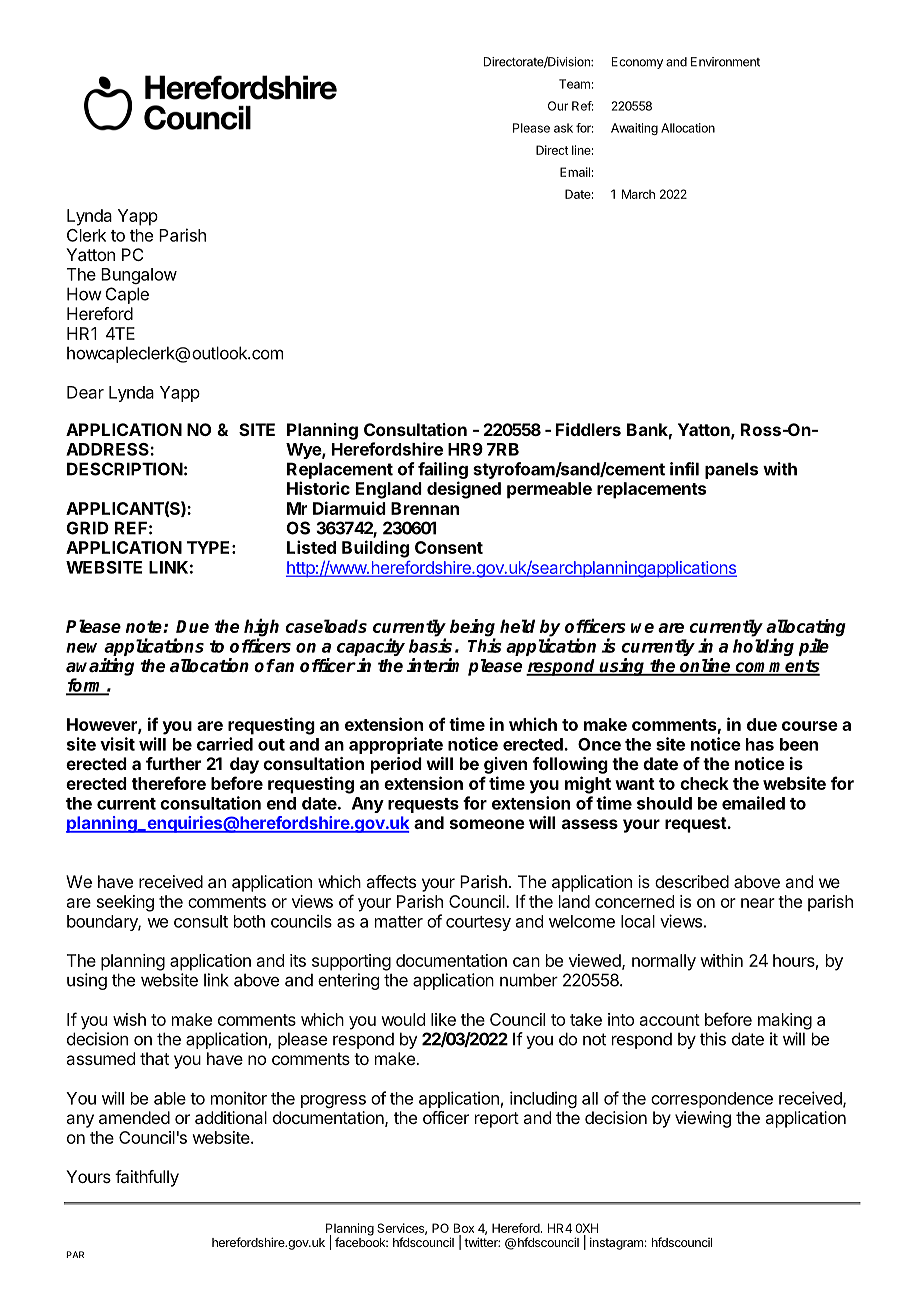 This screenshot has width=924, height=1308. I want to click on panels, so click(731, 470).
